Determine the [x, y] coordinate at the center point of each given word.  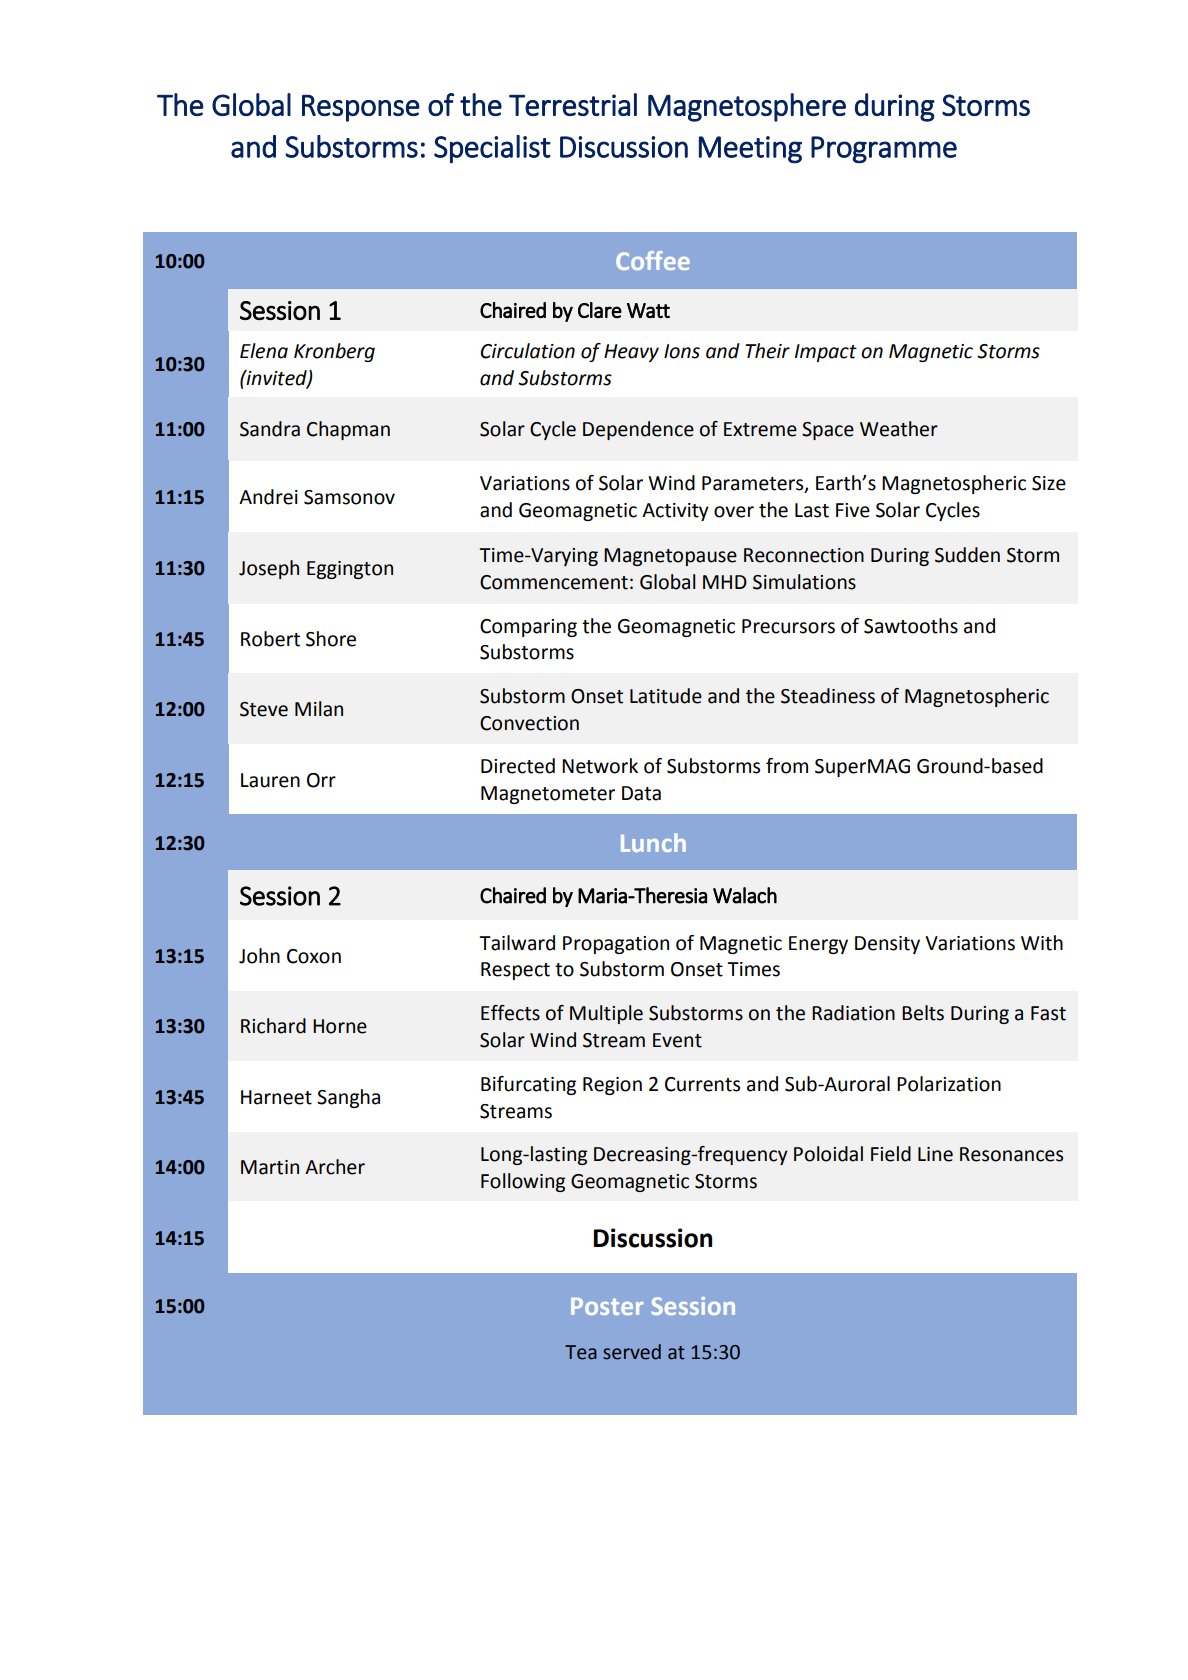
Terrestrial [573, 104]
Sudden [967, 555]
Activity [675, 512]
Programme [884, 150]
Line [935, 1154]
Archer [335, 1167]
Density [887, 945]
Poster [607, 1306]
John [259, 956]
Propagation [616, 945]
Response [361, 108]
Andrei [268, 497]
